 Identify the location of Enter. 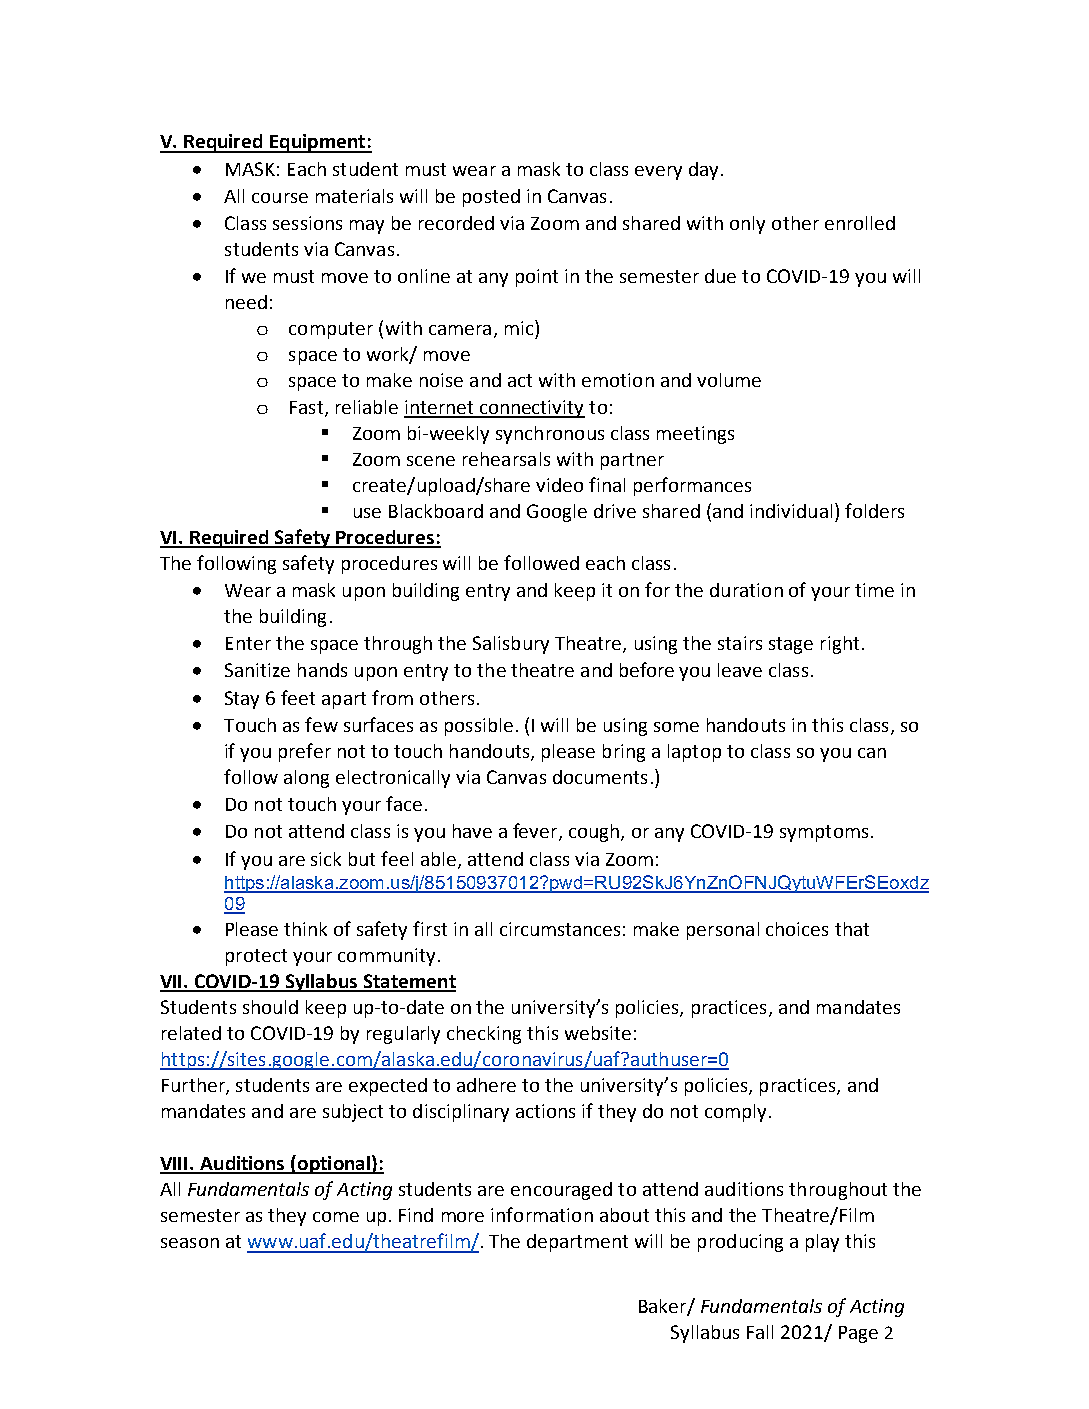
(248, 643).
